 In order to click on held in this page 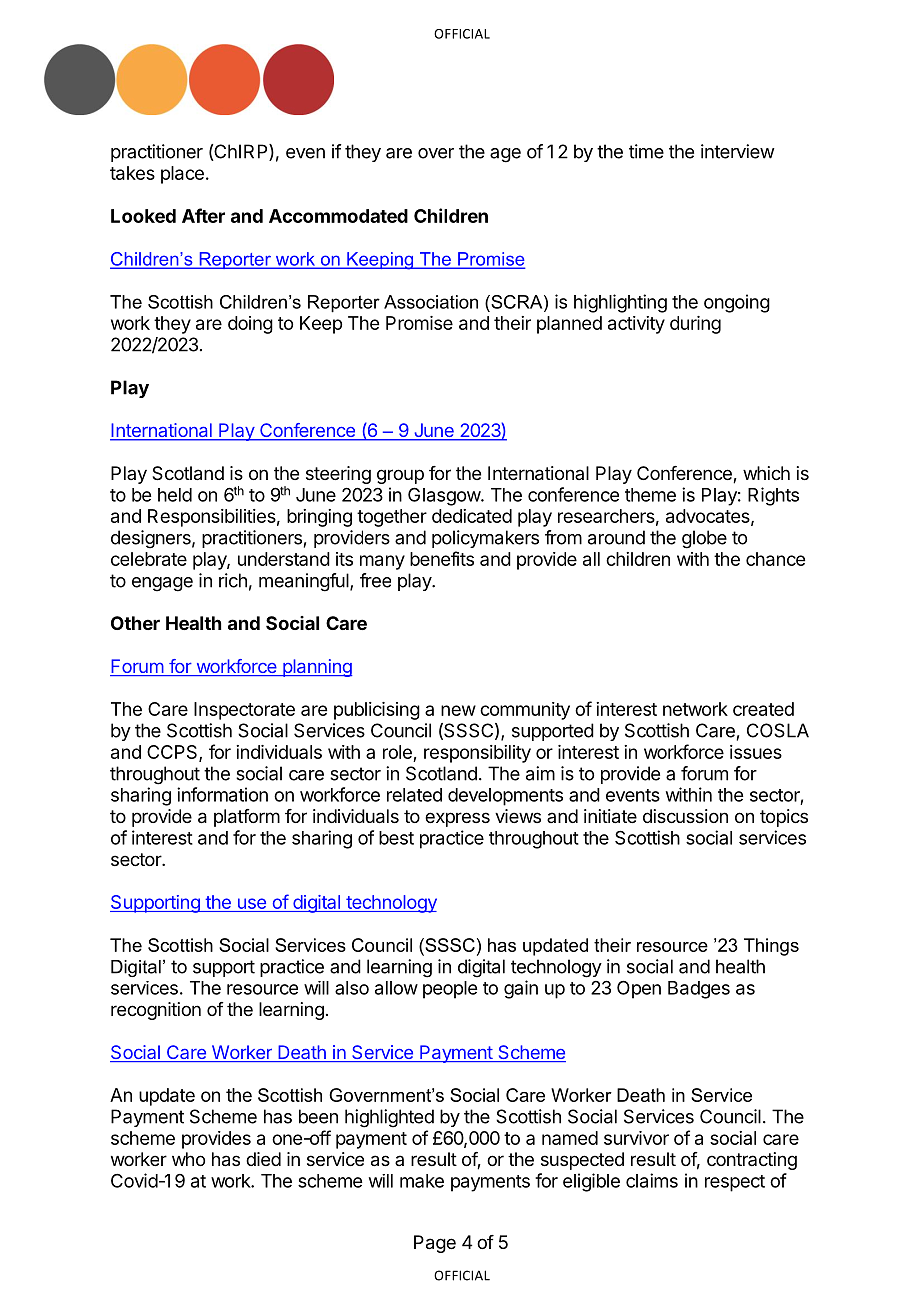, I will do `click(175, 495)`.
